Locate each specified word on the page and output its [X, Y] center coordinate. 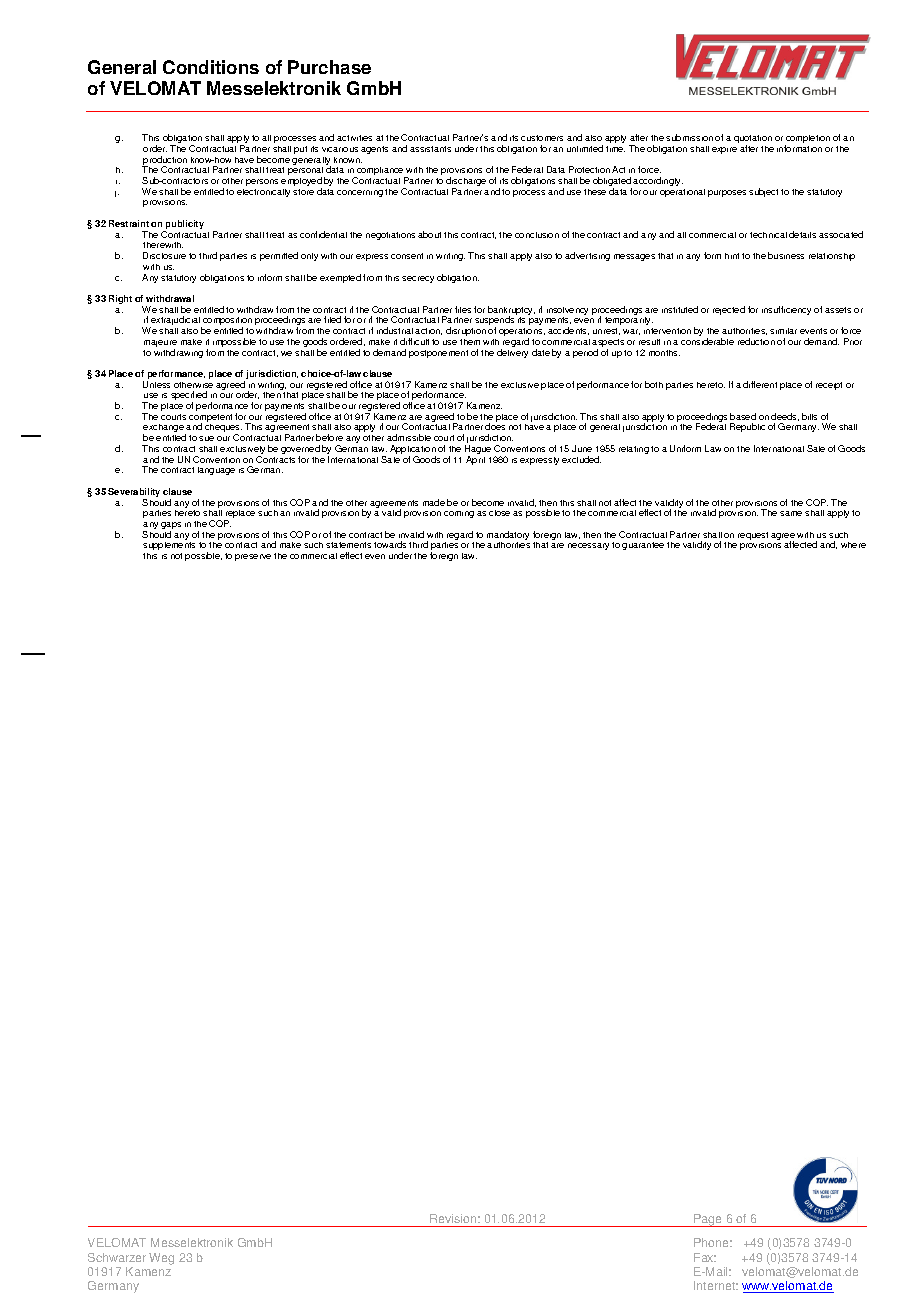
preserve [253, 557]
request [753, 536]
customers [542, 138]
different [760, 384]
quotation [753, 140]
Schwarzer [117, 1257]
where [853, 545]
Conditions [211, 67]
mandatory [508, 537]
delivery [512, 353]
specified [189, 397]
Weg [161, 1259]
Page [708, 1220]
